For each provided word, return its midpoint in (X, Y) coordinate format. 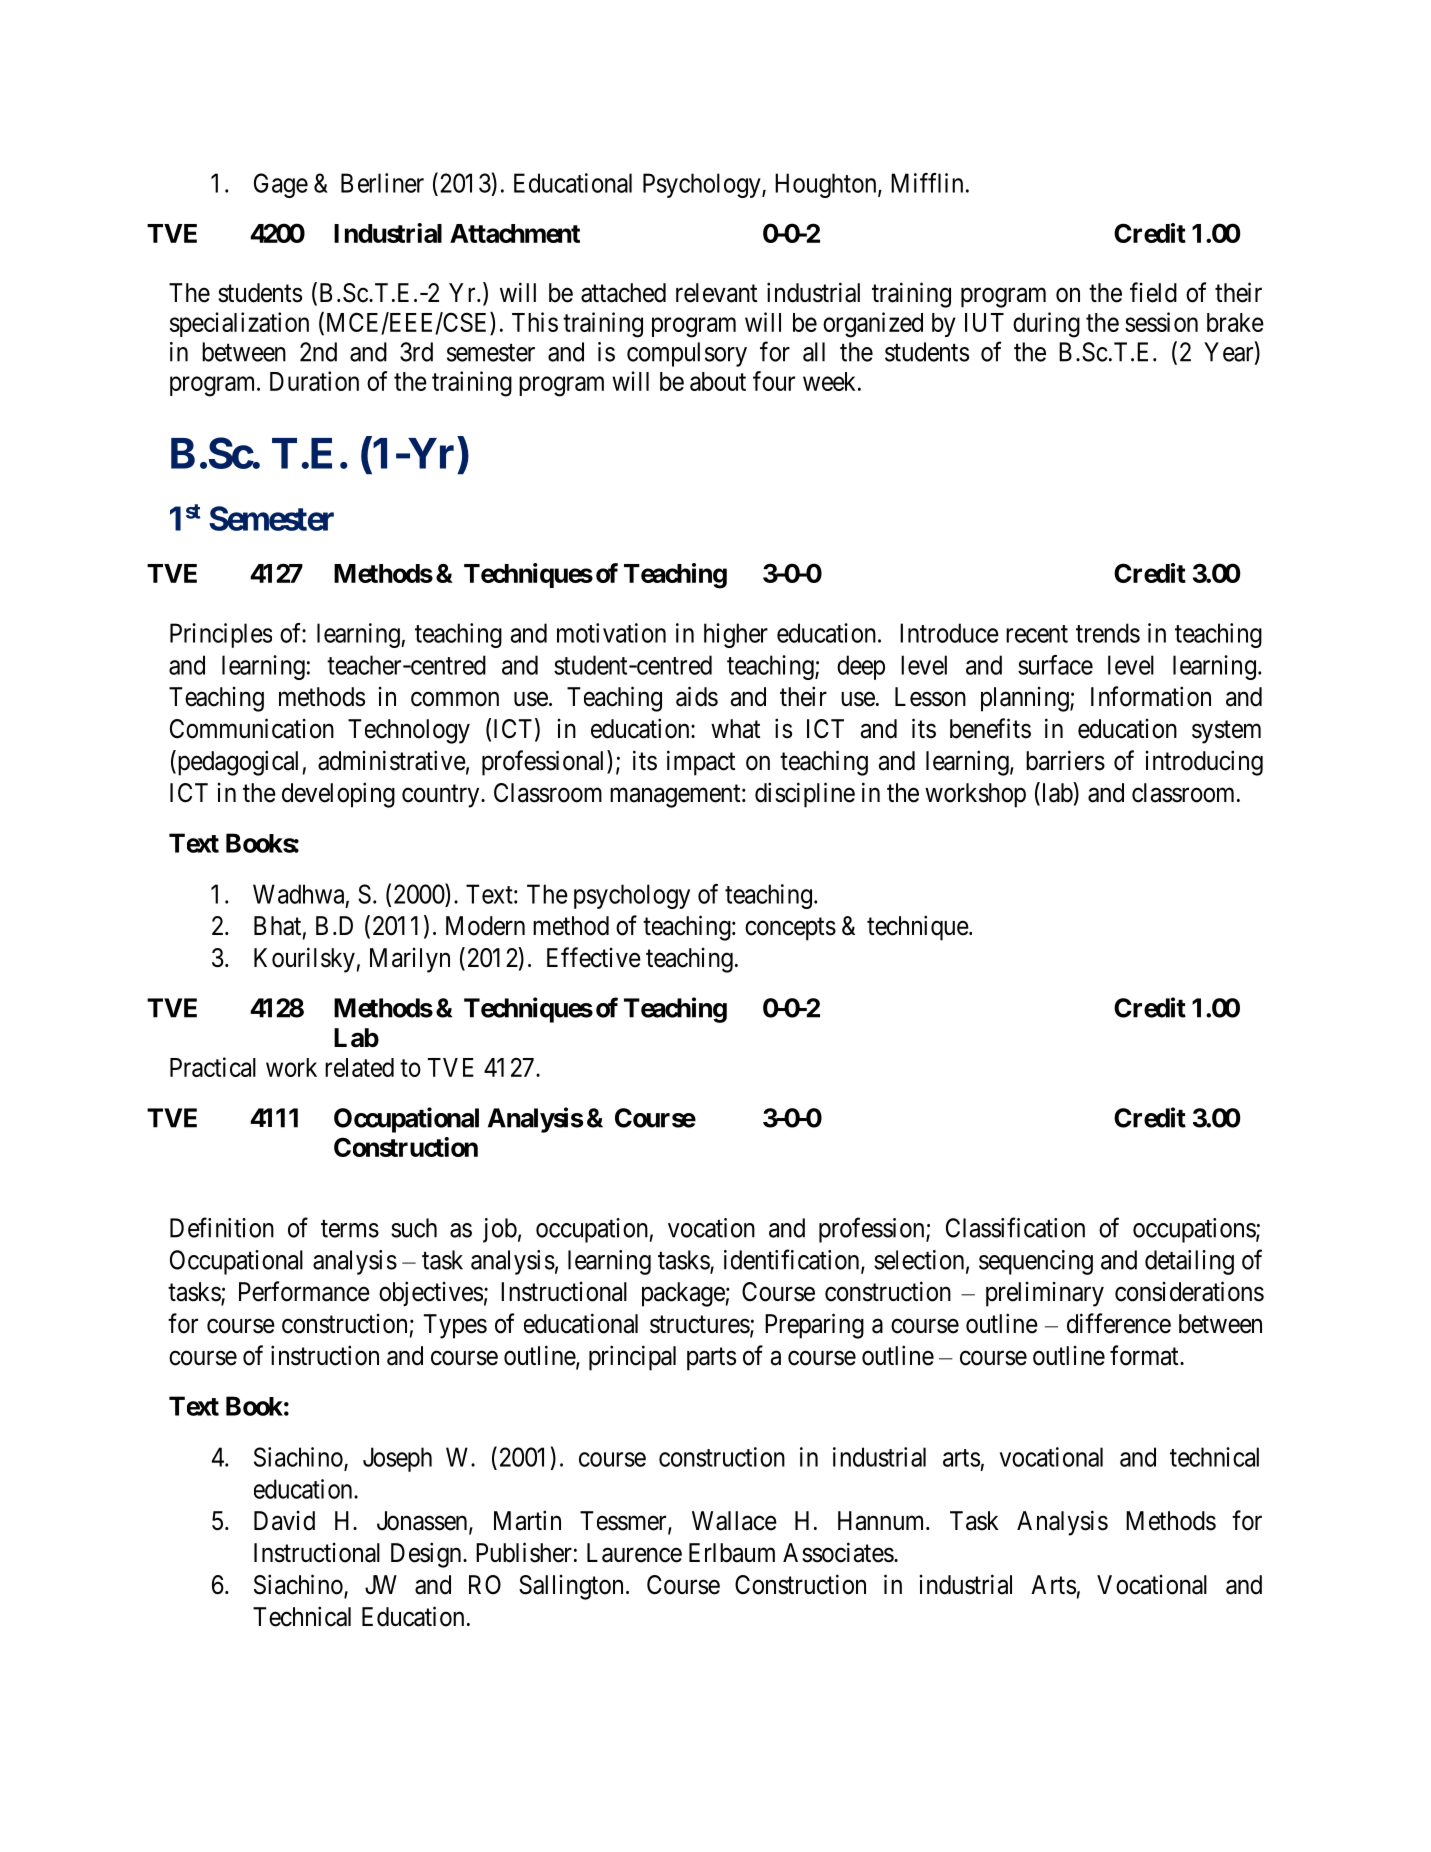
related (359, 1067)
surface (1055, 665)
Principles (221, 635)
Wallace (734, 1521)
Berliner (382, 183)
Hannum (882, 1521)
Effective (594, 957)
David (284, 1521)
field (1153, 292)
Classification (1015, 1227)
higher (736, 635)
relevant (716, 293)
